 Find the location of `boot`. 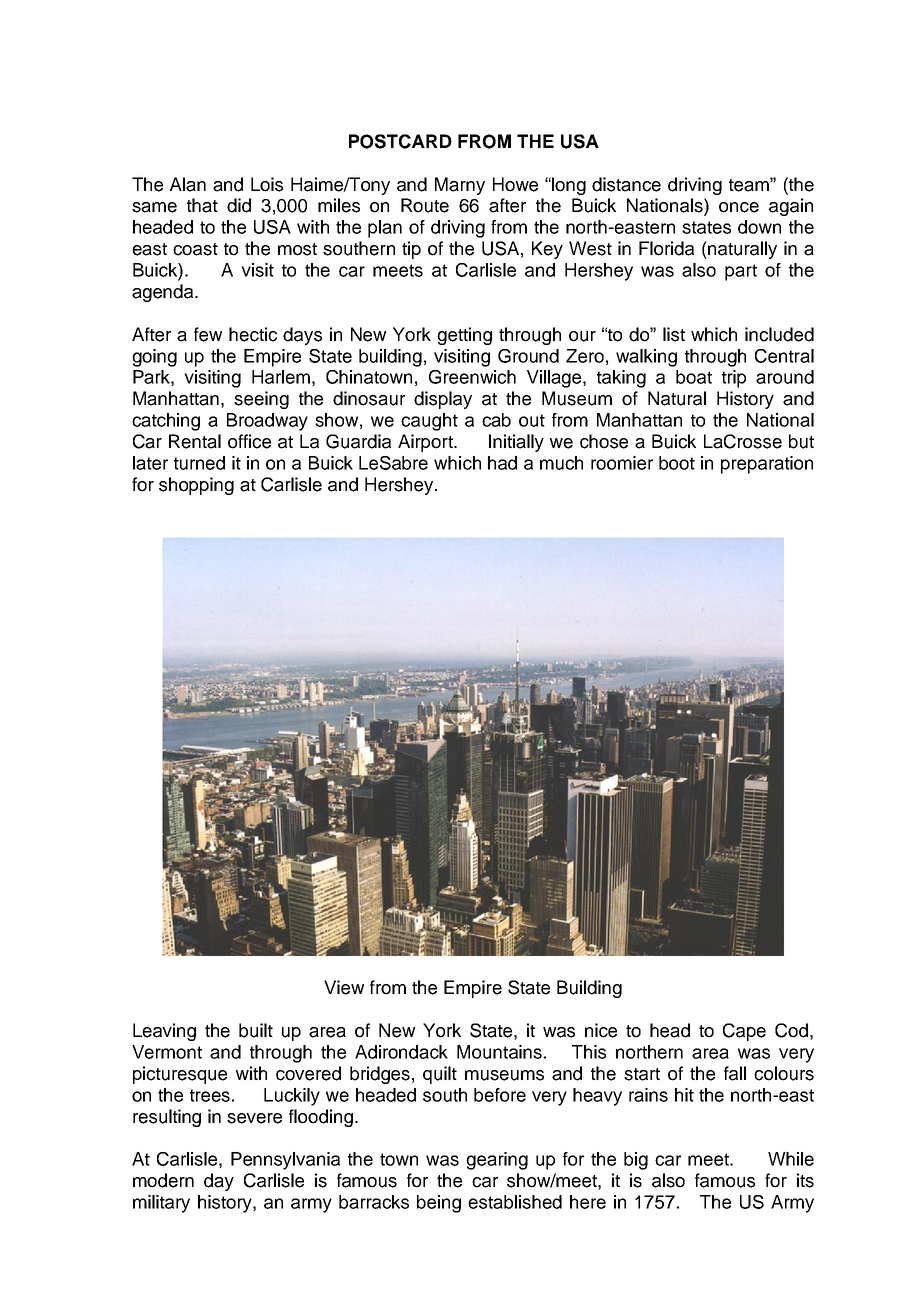

boot is located at coordinates (677, 463).
